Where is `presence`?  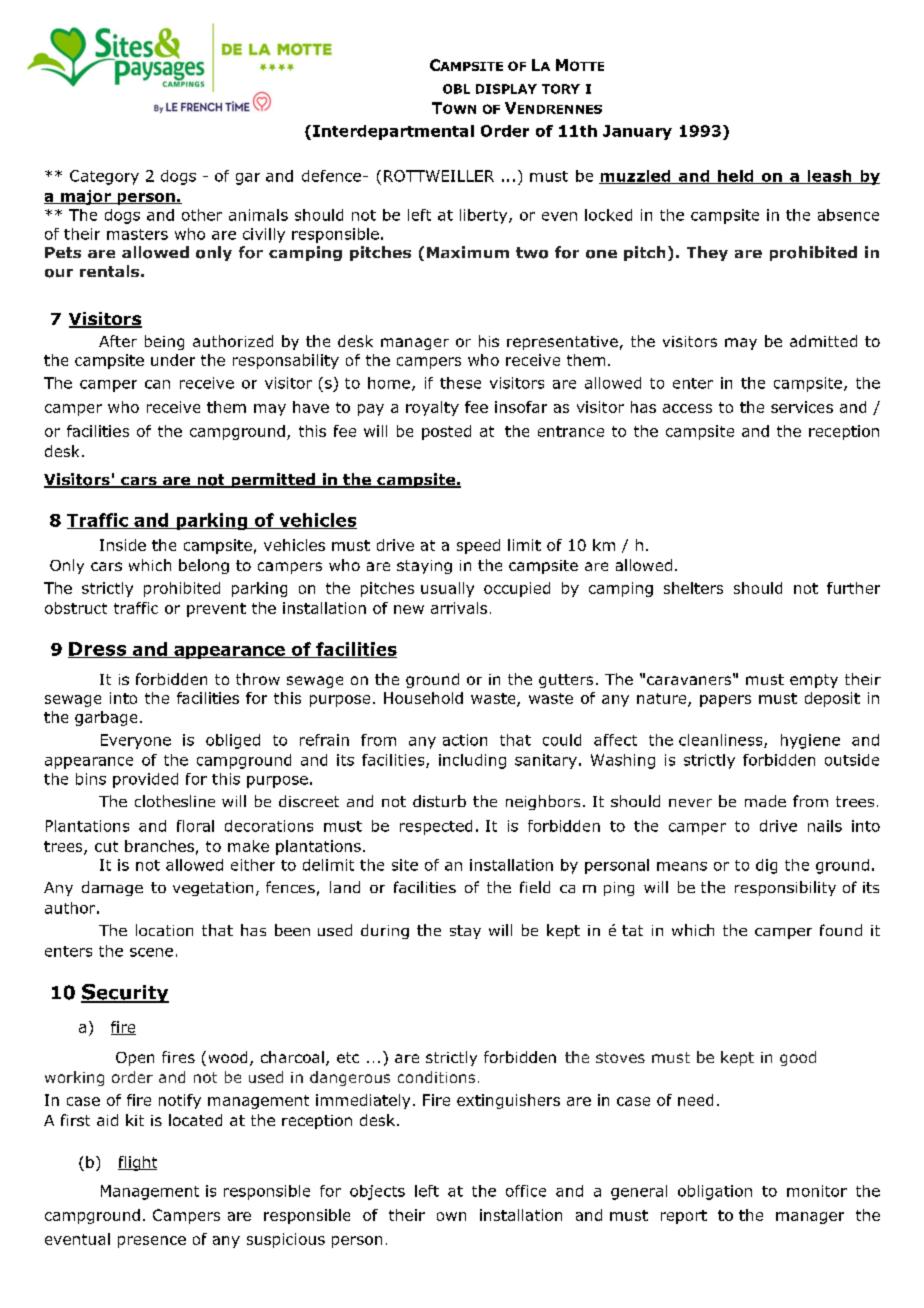
presence is located at coordinates (152, 1242).
